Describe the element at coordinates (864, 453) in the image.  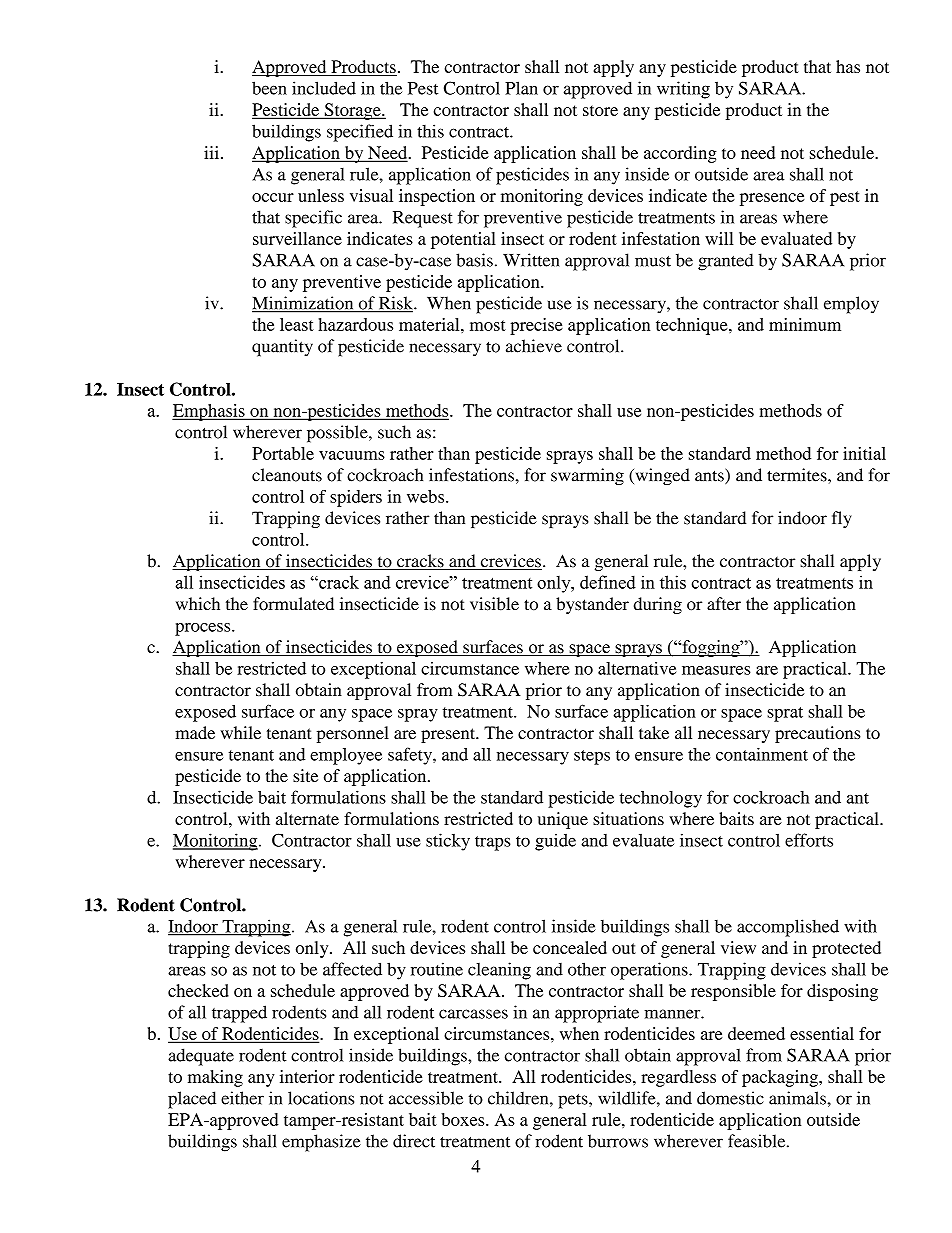
I see `initial` at that location.
